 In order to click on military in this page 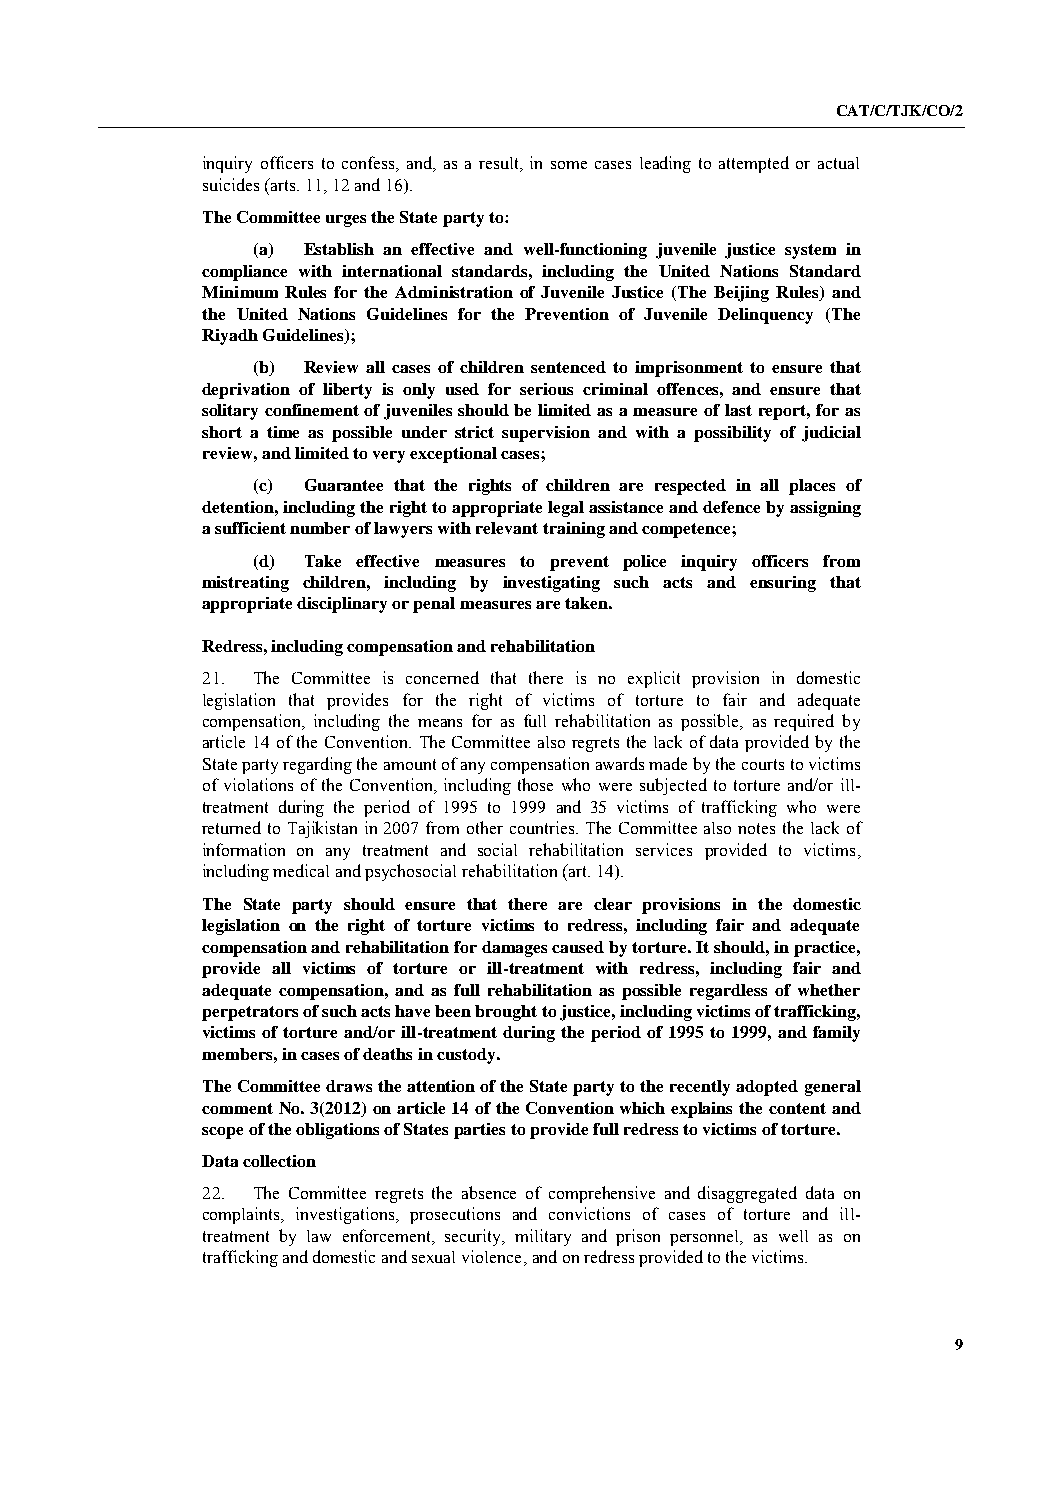, I will do `click(543, 1237)`.
